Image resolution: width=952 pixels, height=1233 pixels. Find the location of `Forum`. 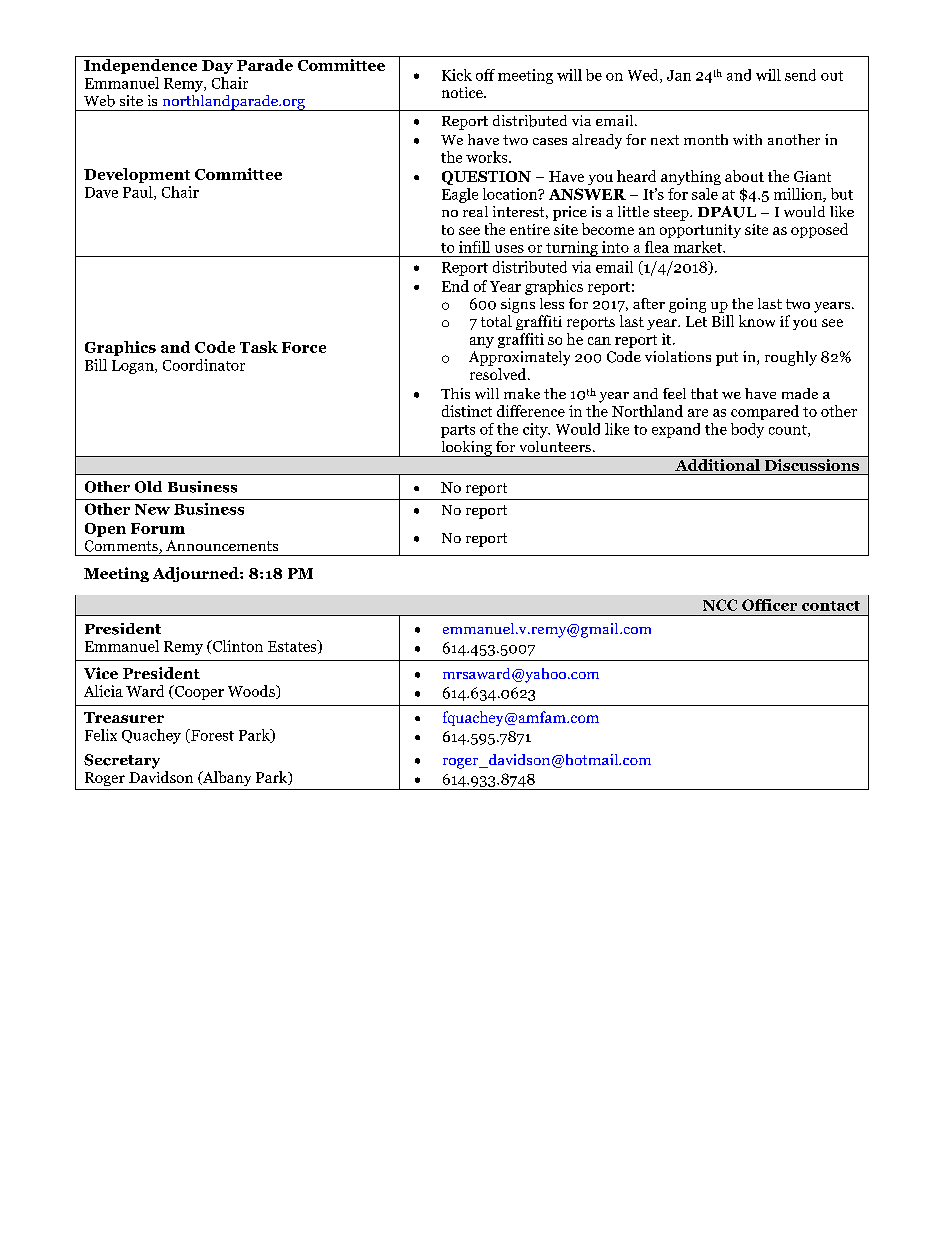

Forum is located at coordinates (158, 528).
